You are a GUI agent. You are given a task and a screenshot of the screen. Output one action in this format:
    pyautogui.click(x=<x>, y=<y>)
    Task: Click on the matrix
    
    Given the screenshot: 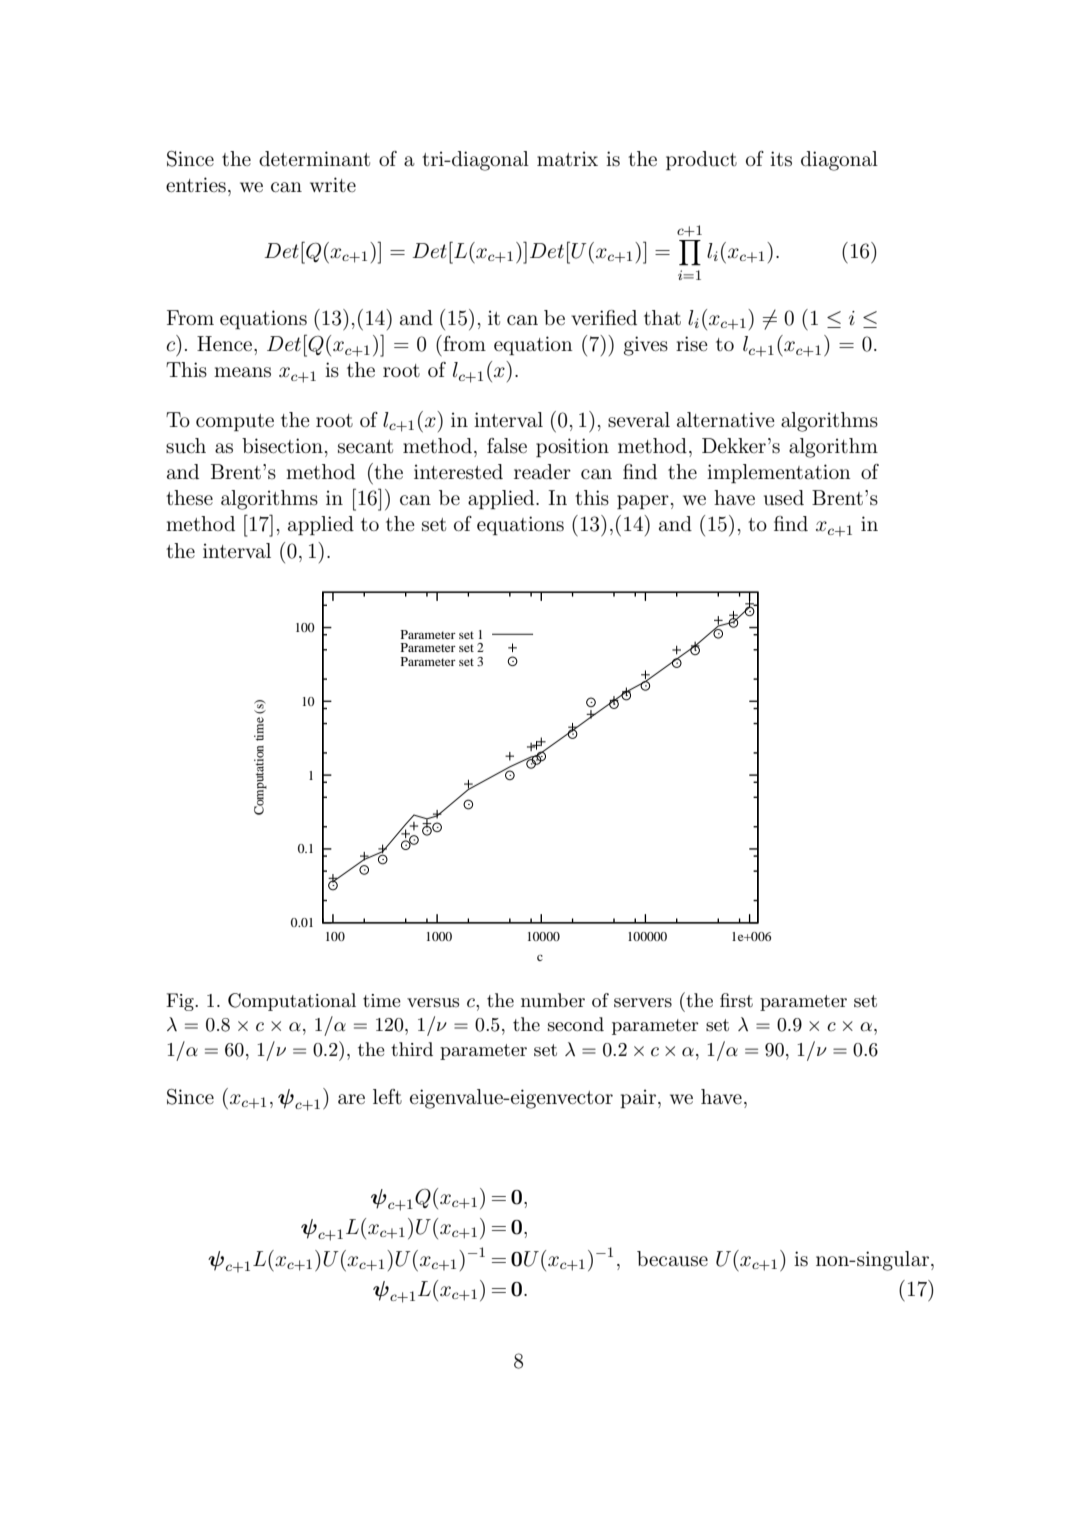 What is the action you would take?
    pyautogui.click(x=567, y=159)
